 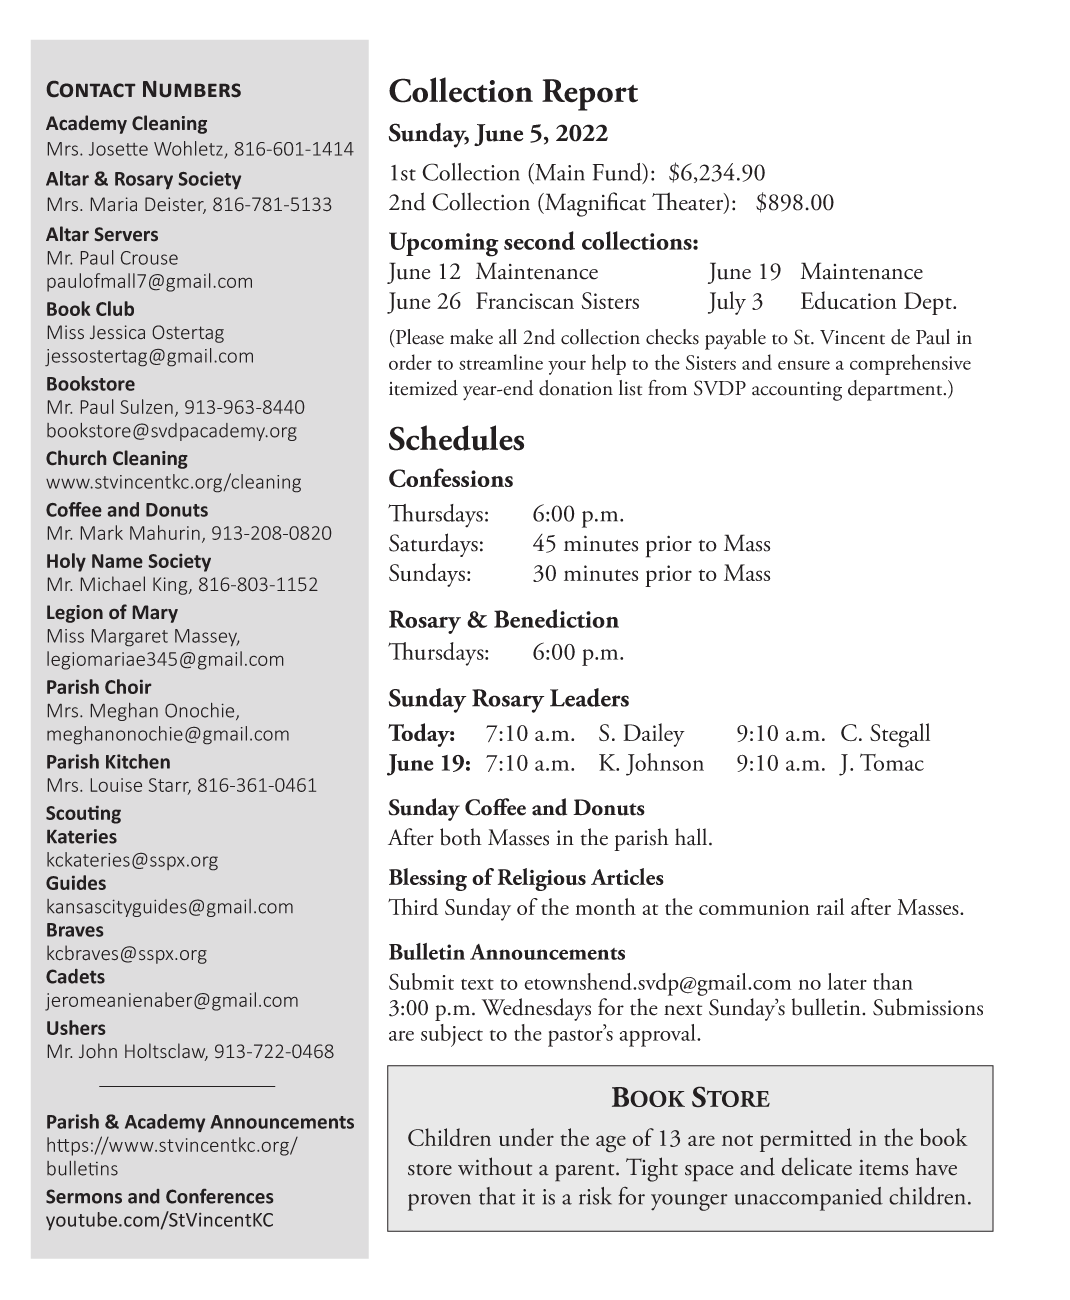 I want to click on both, so click(x=461, y=837).
